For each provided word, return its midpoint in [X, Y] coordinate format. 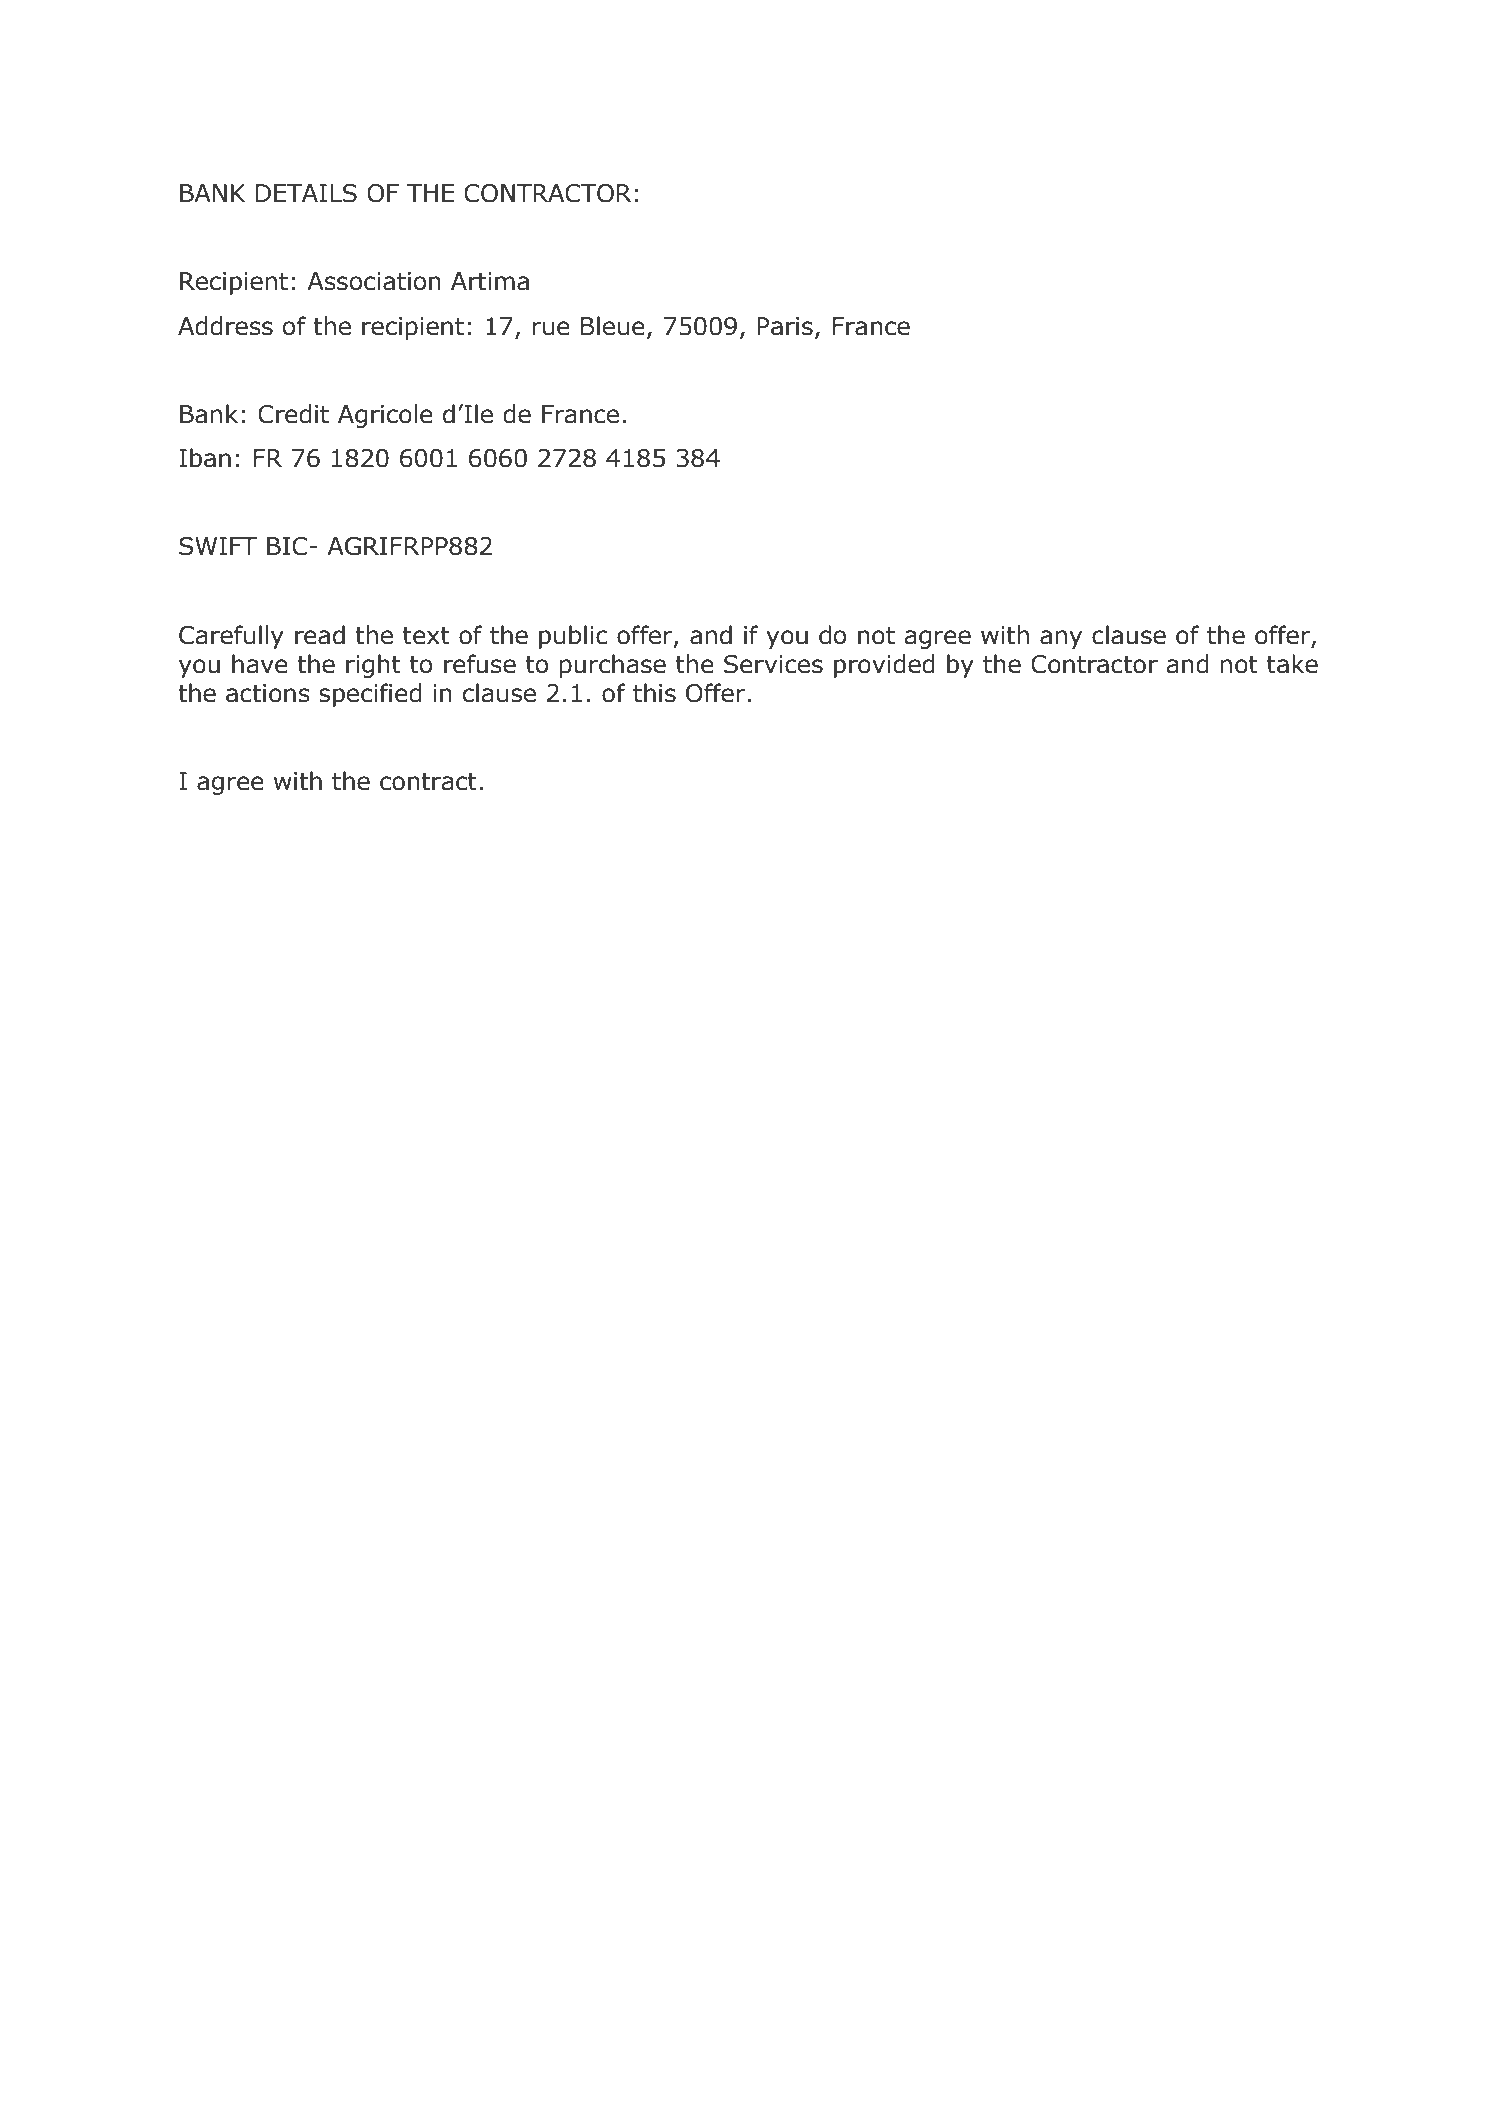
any [1061, 639]
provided [884, 666]
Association [374, 281]
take [1292, 664]
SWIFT [218, 546]
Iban [205, 458]
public [573, 637]
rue [551, 328]
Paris [785, 326]
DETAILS [306, 193]
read [320, 635]
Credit [293, 414]
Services [773, 664]
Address [225, 326]
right [373, 666]
